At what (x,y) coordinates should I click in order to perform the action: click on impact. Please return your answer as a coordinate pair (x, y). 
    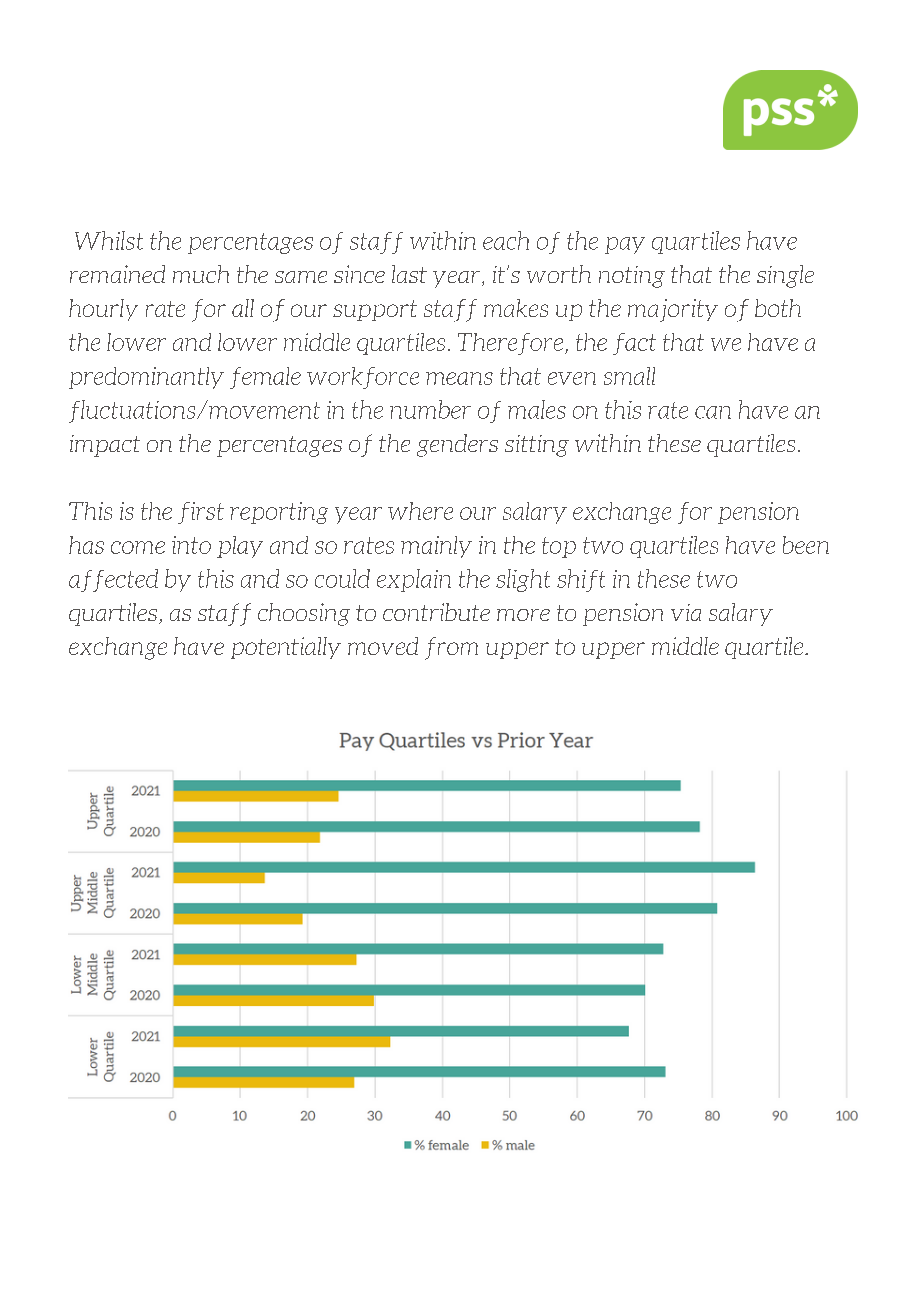
    Looking at the image, I should click on (105, 446).
